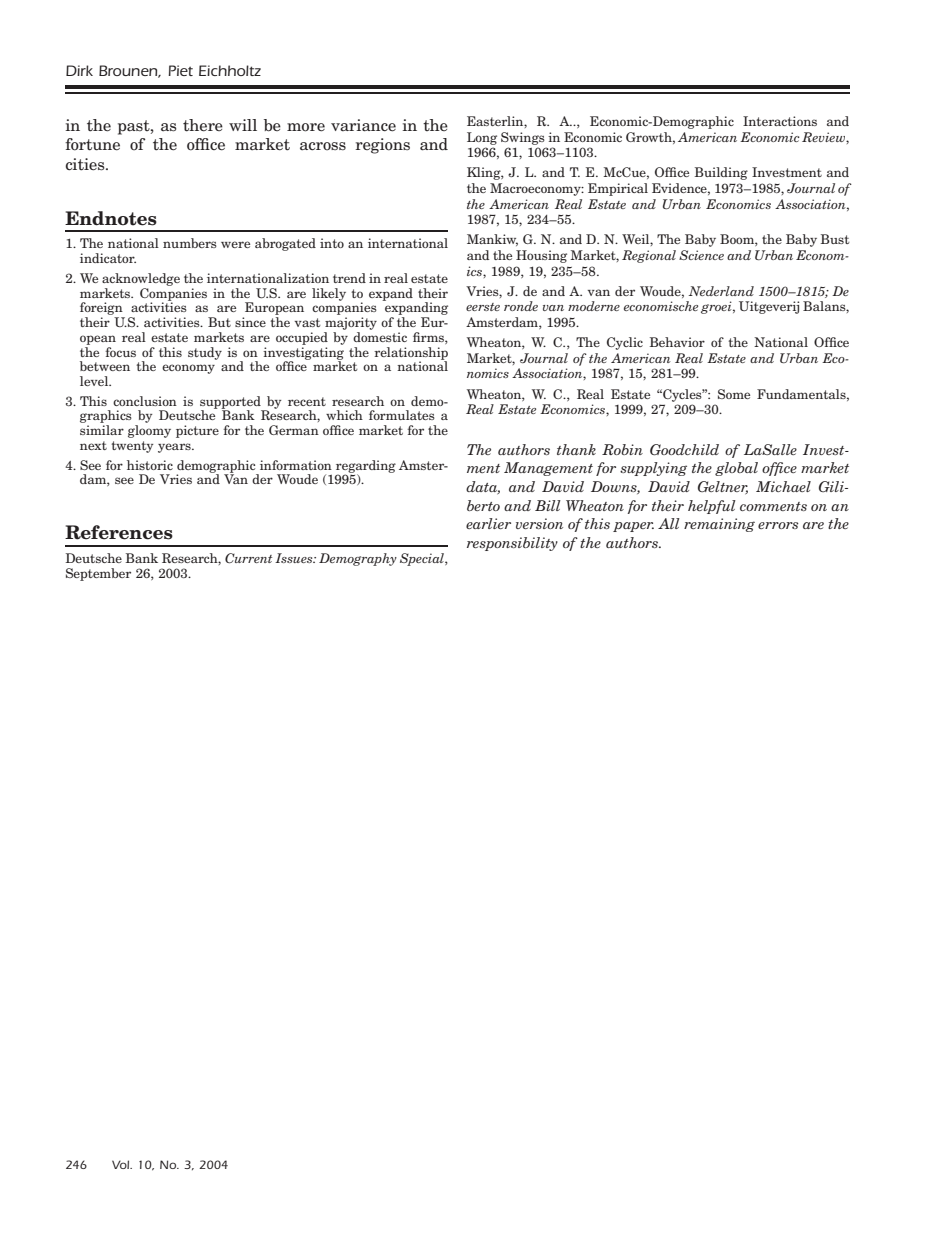  I want to click on responsibility, so click(512, 544).
